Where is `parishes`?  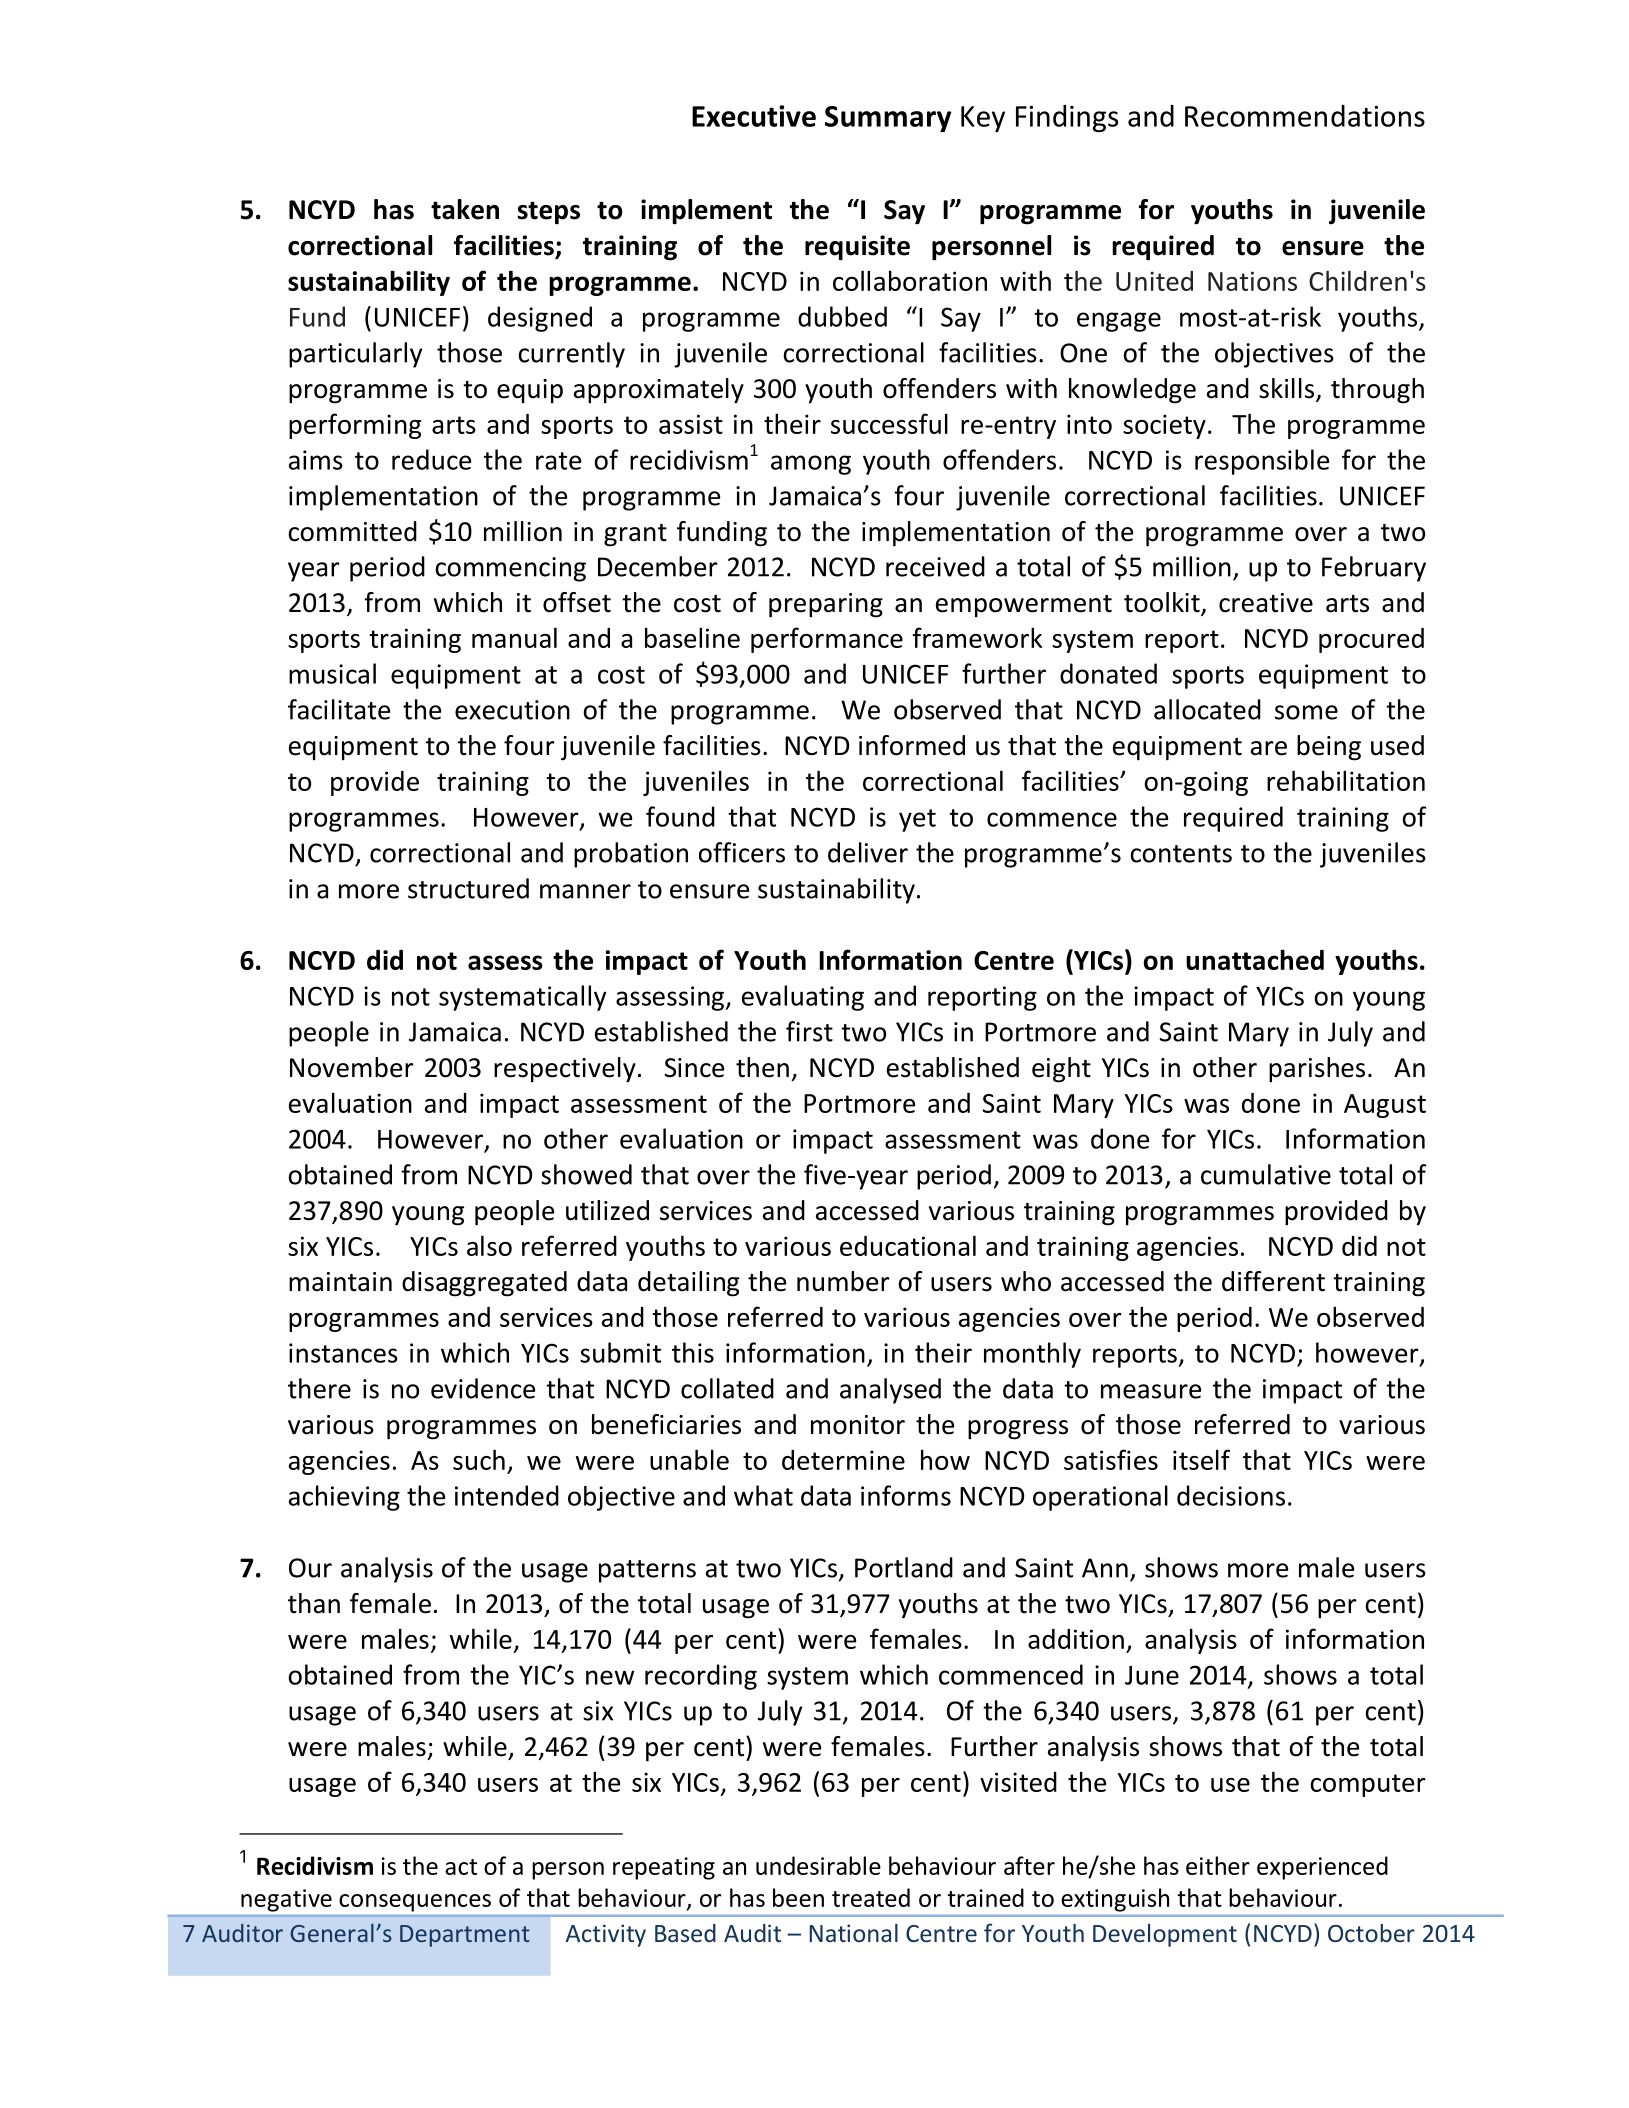
parishes is located at coordinates (1317, 1070).
